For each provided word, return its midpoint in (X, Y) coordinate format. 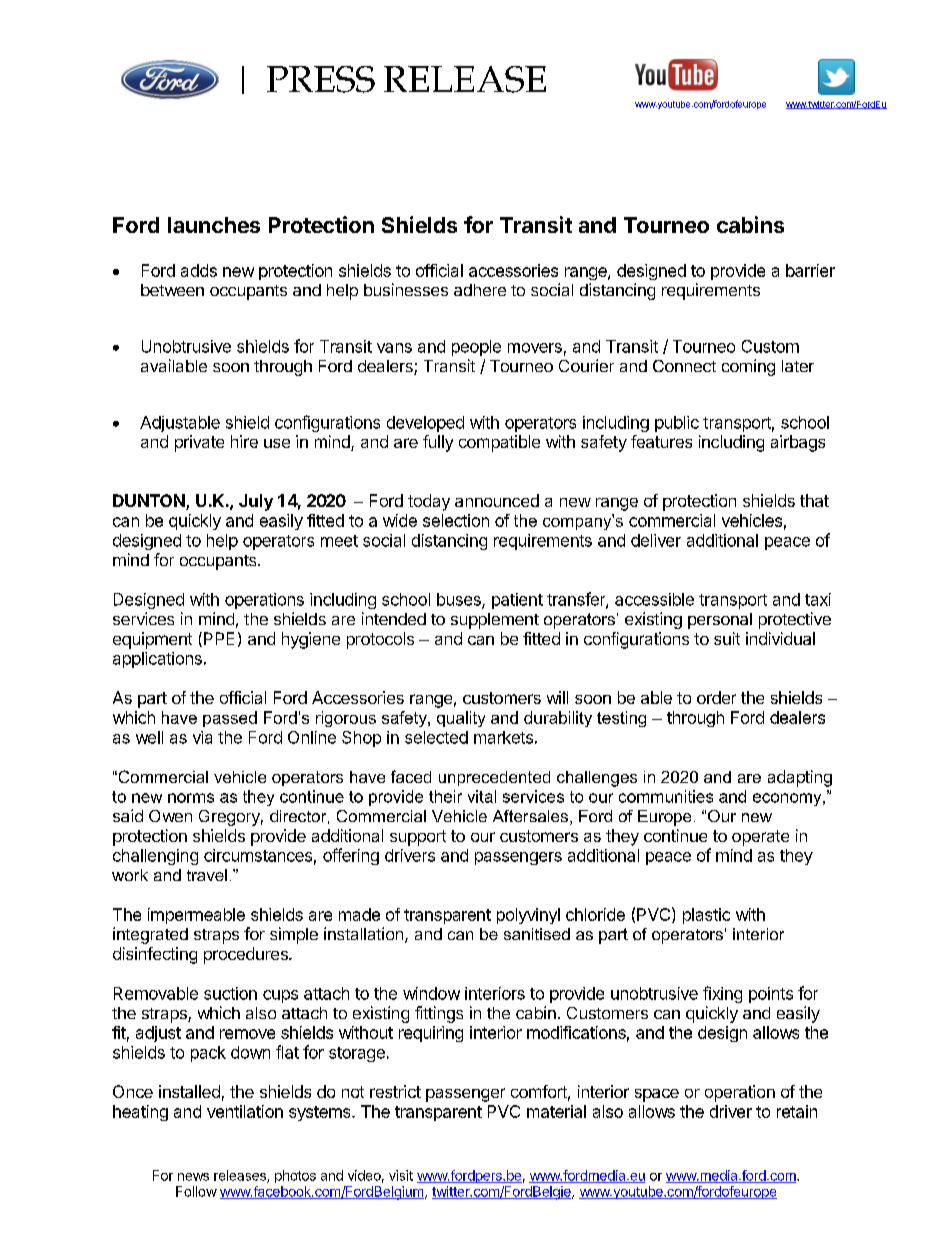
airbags (798, 443)
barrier (810, 270)
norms (191, 798)
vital (482, 796)
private (199, 443)
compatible (499, 443)
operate (760, 838)
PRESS (321, 79)
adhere (480, 290)
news (193, 1177)
